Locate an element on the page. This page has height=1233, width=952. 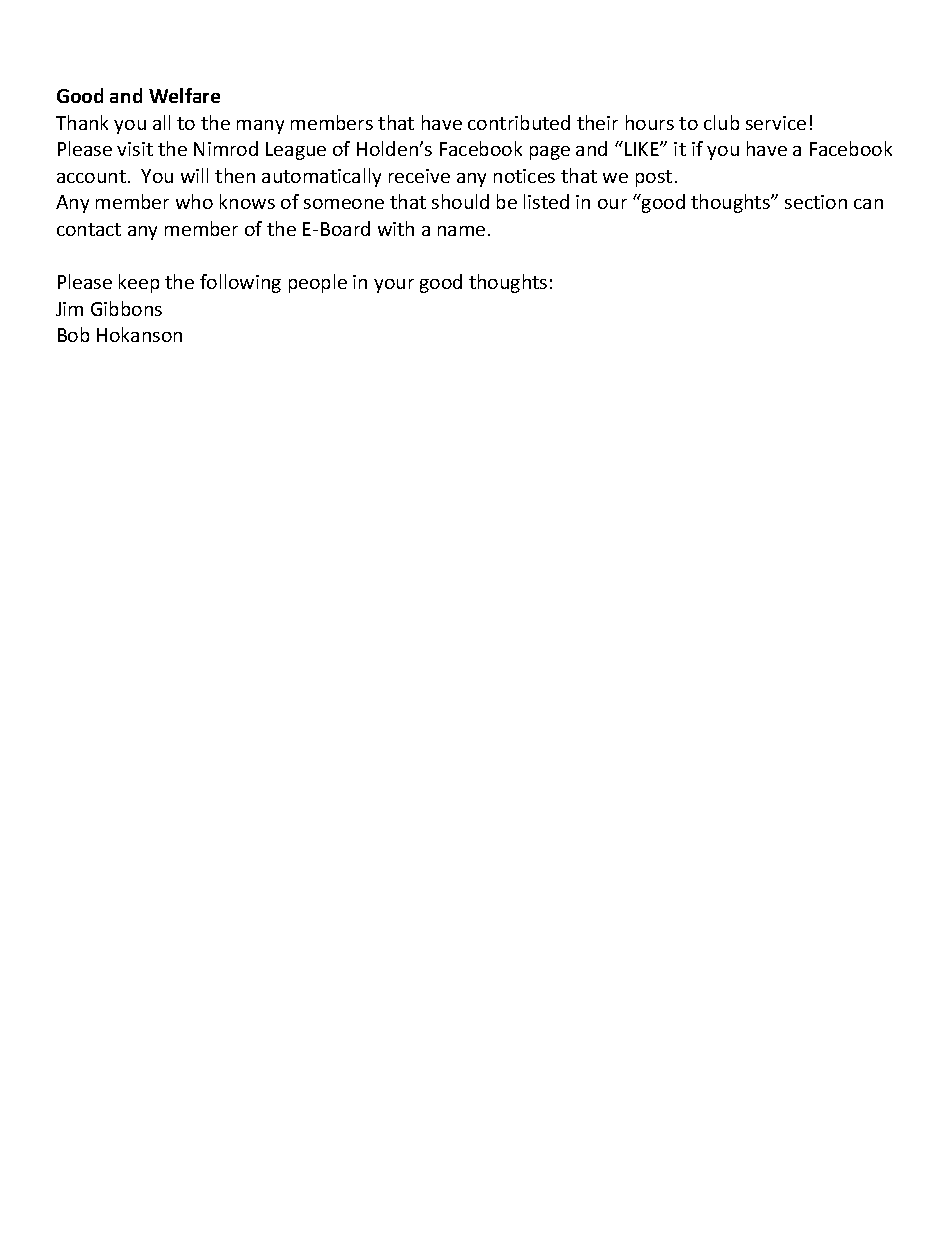
name is located at coordinates (461, 231).
